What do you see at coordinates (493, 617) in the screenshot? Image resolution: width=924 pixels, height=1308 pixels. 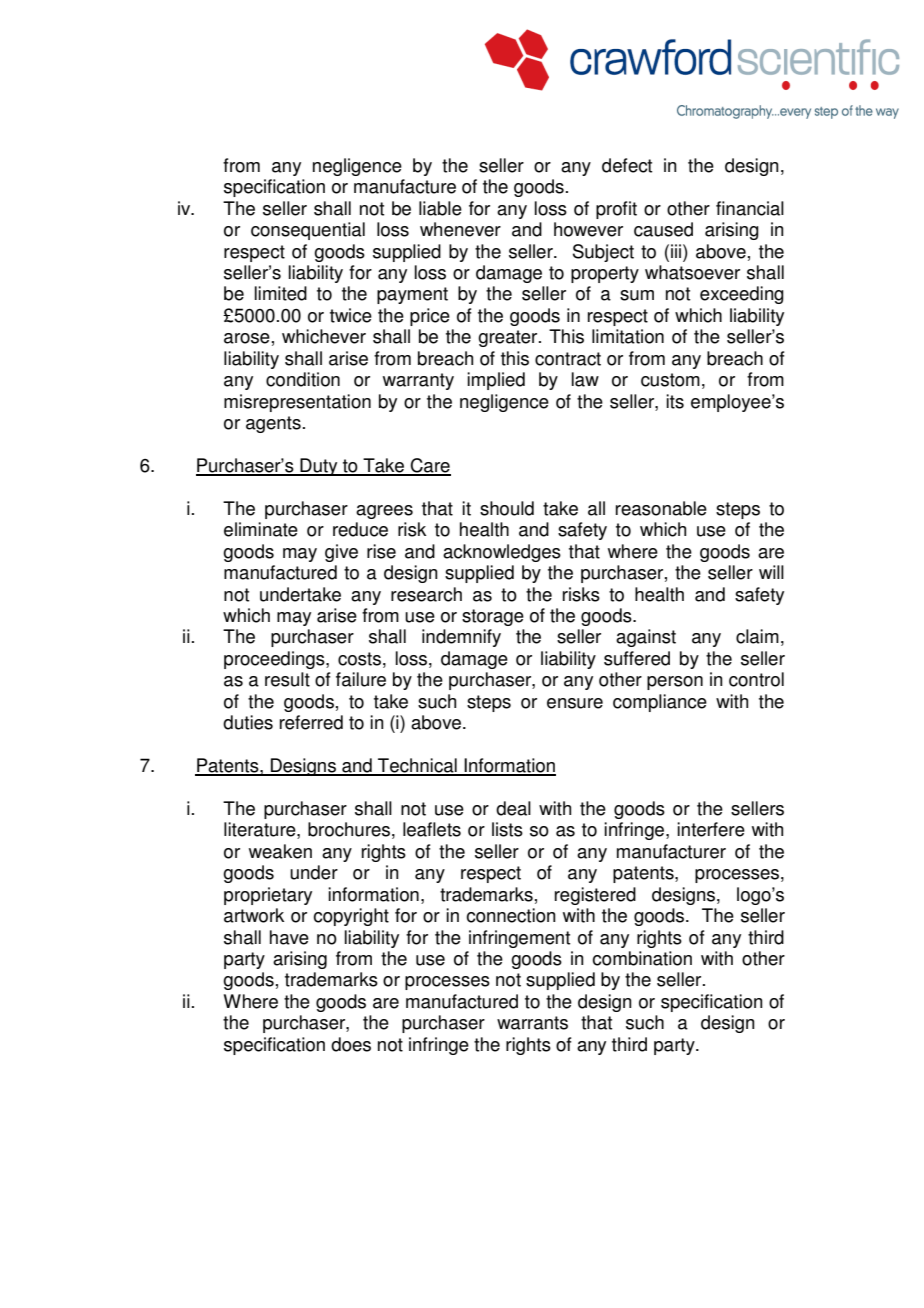 I see `storage` at bounding box center [493, 617].
